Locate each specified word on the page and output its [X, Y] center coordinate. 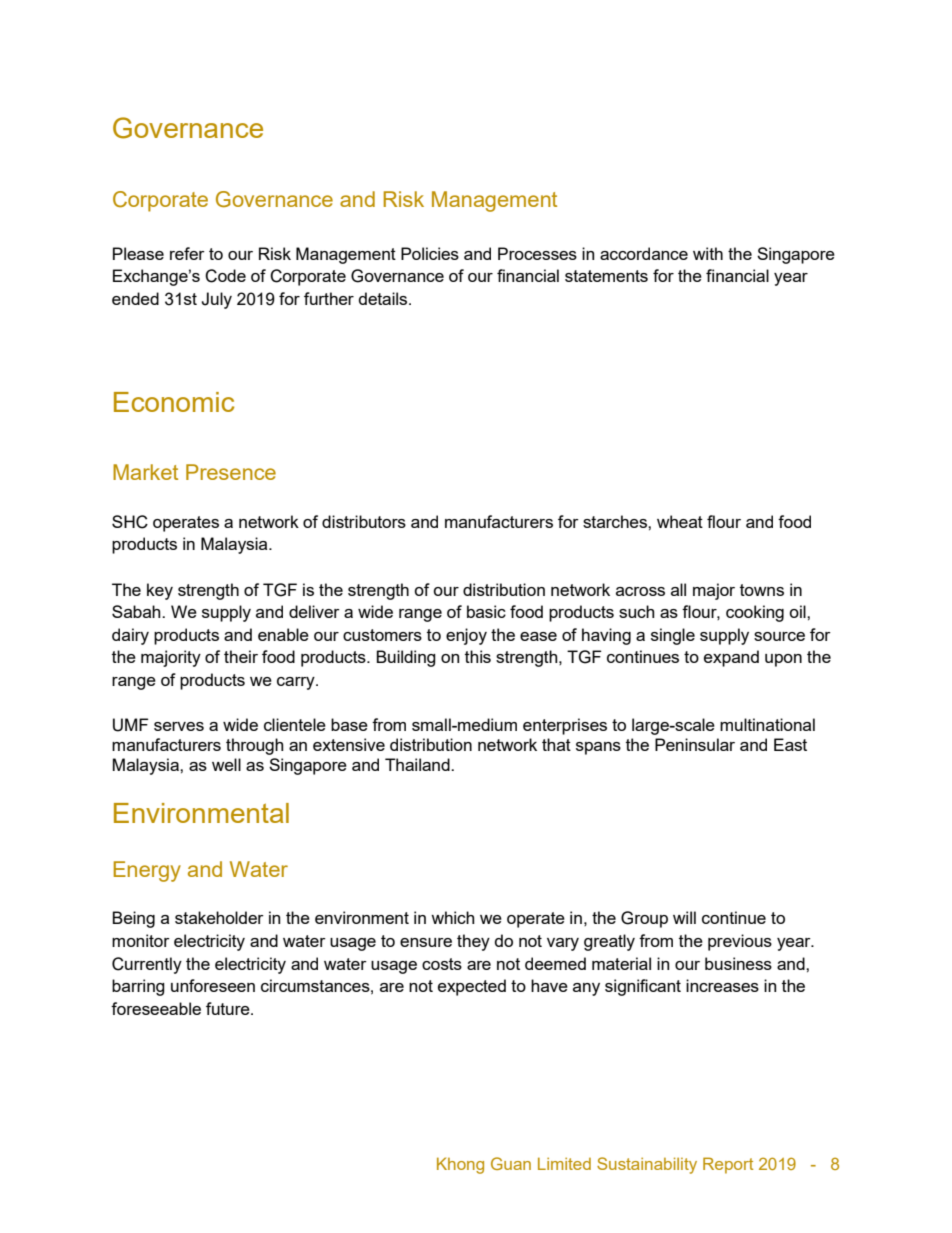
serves [179, 726]
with [708, 253]
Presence [231, 472]
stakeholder [219, 917]
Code [225, 276]
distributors [364, 521]
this [478, 656]
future [229, 1008]
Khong [460, 1165]
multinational [767, 724]
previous [740, 942]
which [453, 917]
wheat [680, 521]
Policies [430, 253]
